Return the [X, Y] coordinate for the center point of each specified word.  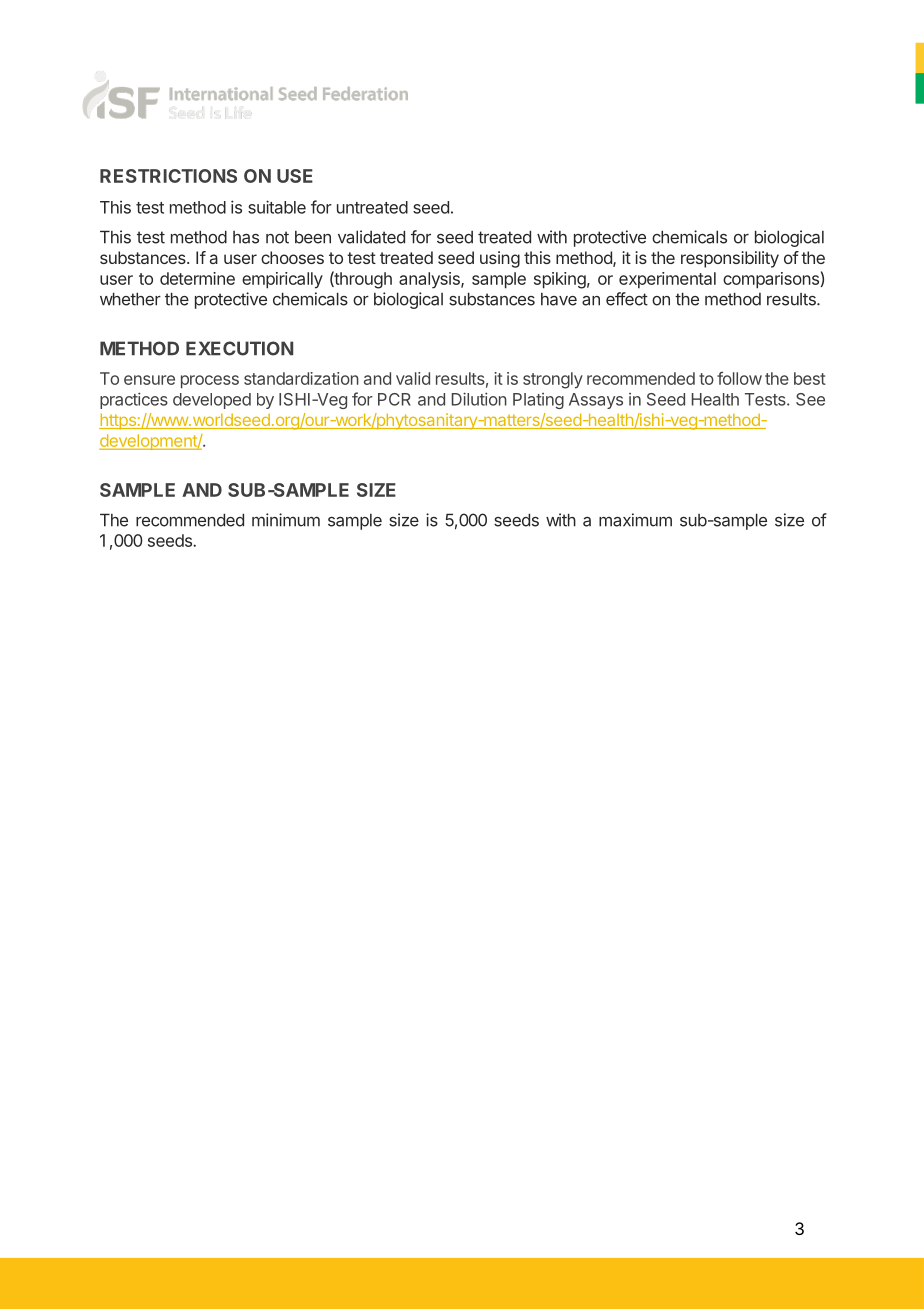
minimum [286, 520]
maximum [635, 520]
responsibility [730, 259]
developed [212, 401]
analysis [430, 280]
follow [739, 378]
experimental [667, 280]
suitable [277, 207]
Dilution [479, 399]
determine [197, 278]
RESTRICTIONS [168, 176]
